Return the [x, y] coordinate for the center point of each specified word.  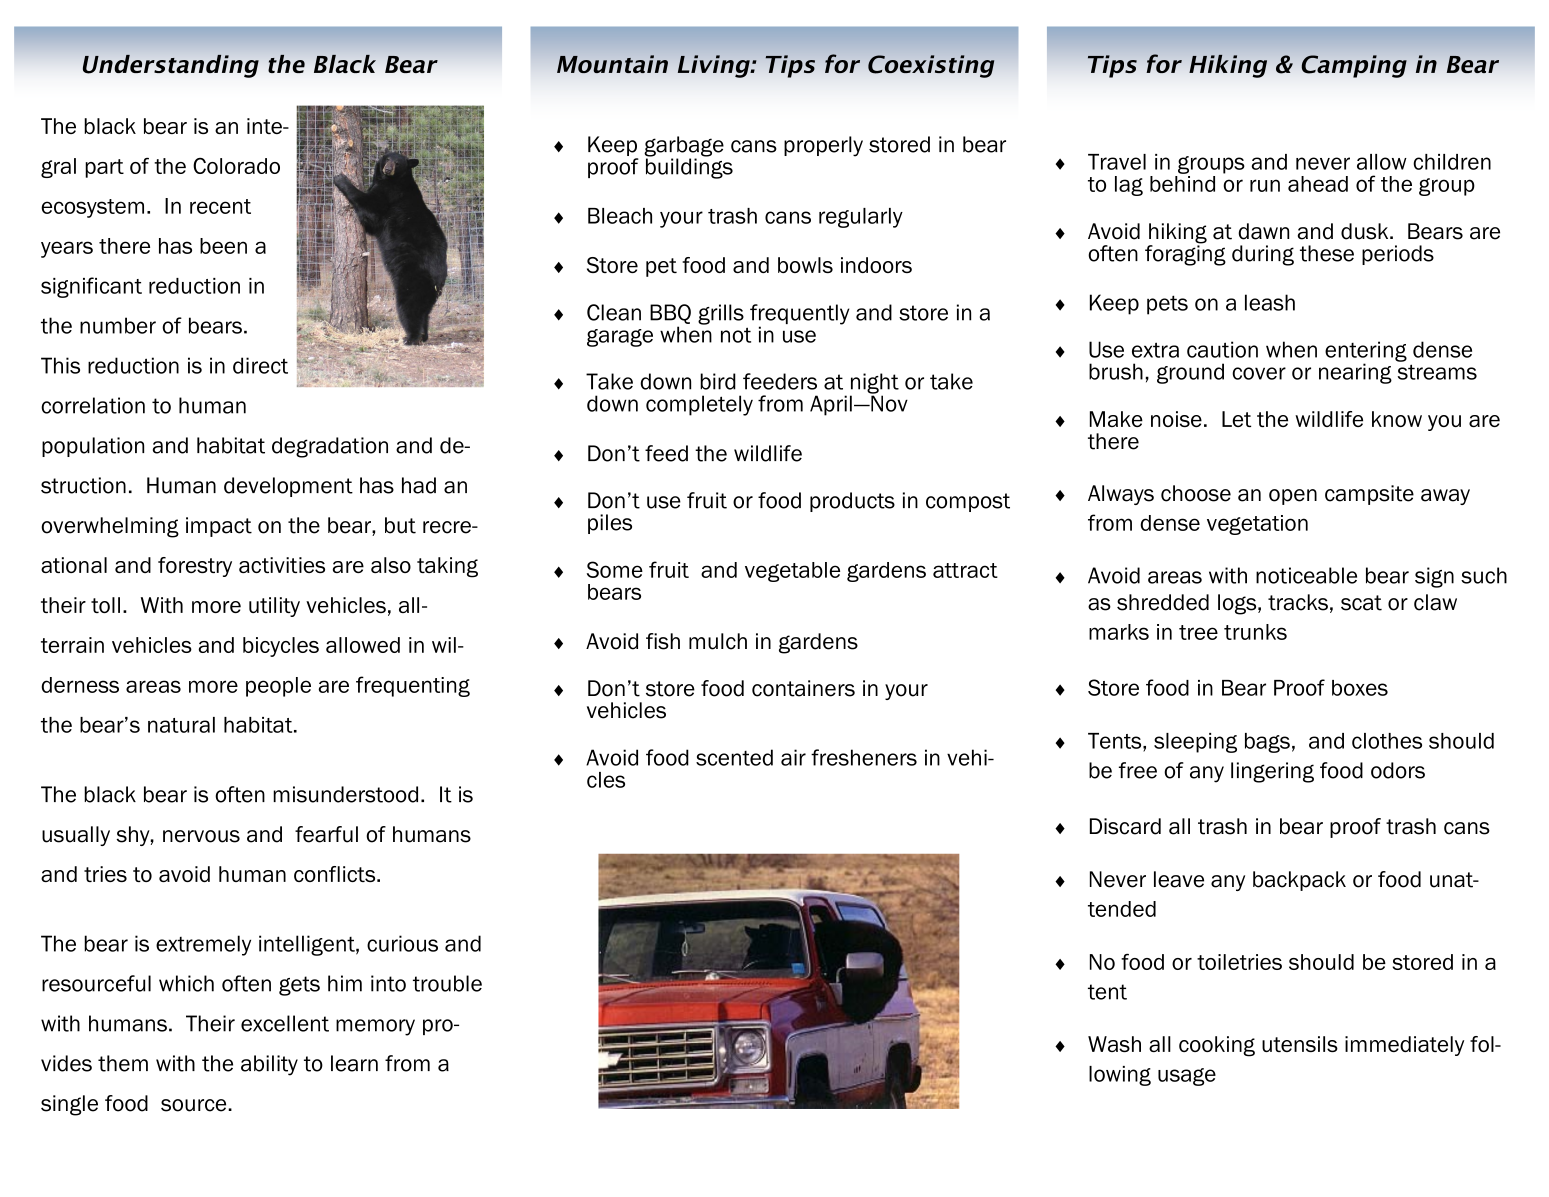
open [1293, 497]
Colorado [236, 166]
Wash [1114, 1044]
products [852, 502]
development [288, 487]
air [793, 757]
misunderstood [345, 794]
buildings [689, 167]
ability [269, 1065]
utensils [1300, 1044]
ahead [1318, 184]
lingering [1272, 772]
